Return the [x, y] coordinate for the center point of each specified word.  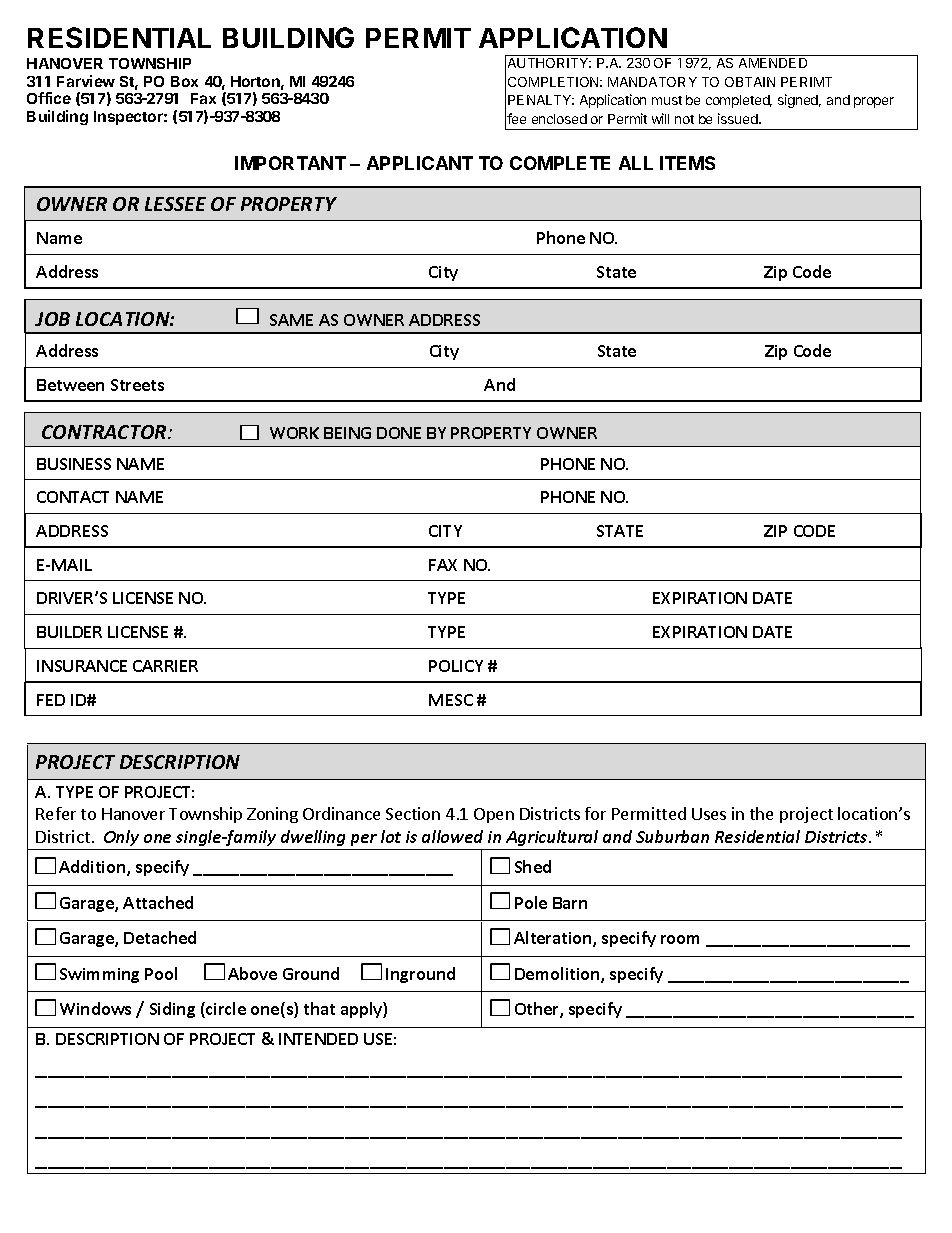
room [680, 939]
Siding [172, 1010]
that [319, 1008]
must [667, 100]
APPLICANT [420, 163]
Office [49, 98]
